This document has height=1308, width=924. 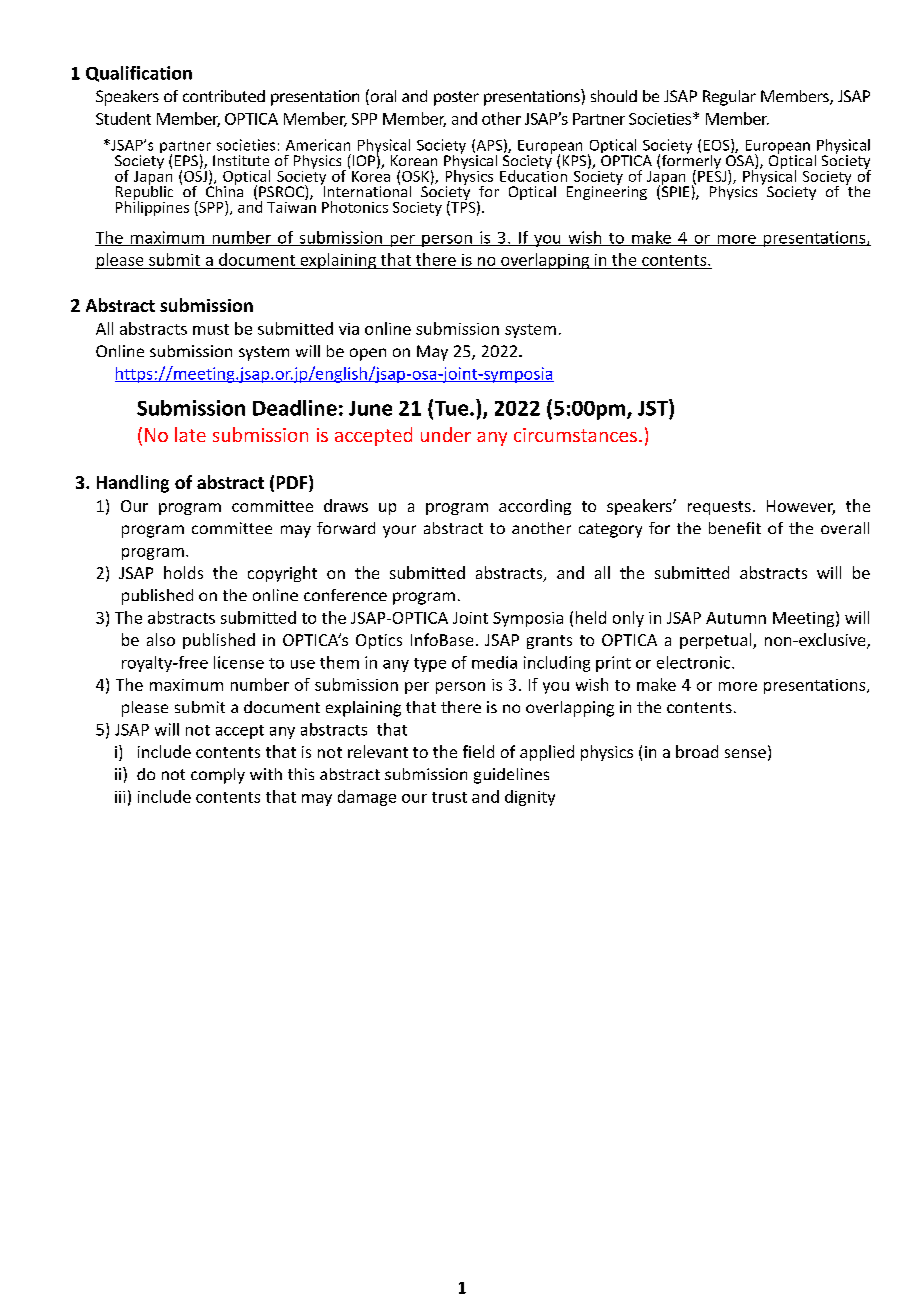 What do you see at coordinates (446, 434) in the document?
I see `under` at bounding box center [446, 434].
